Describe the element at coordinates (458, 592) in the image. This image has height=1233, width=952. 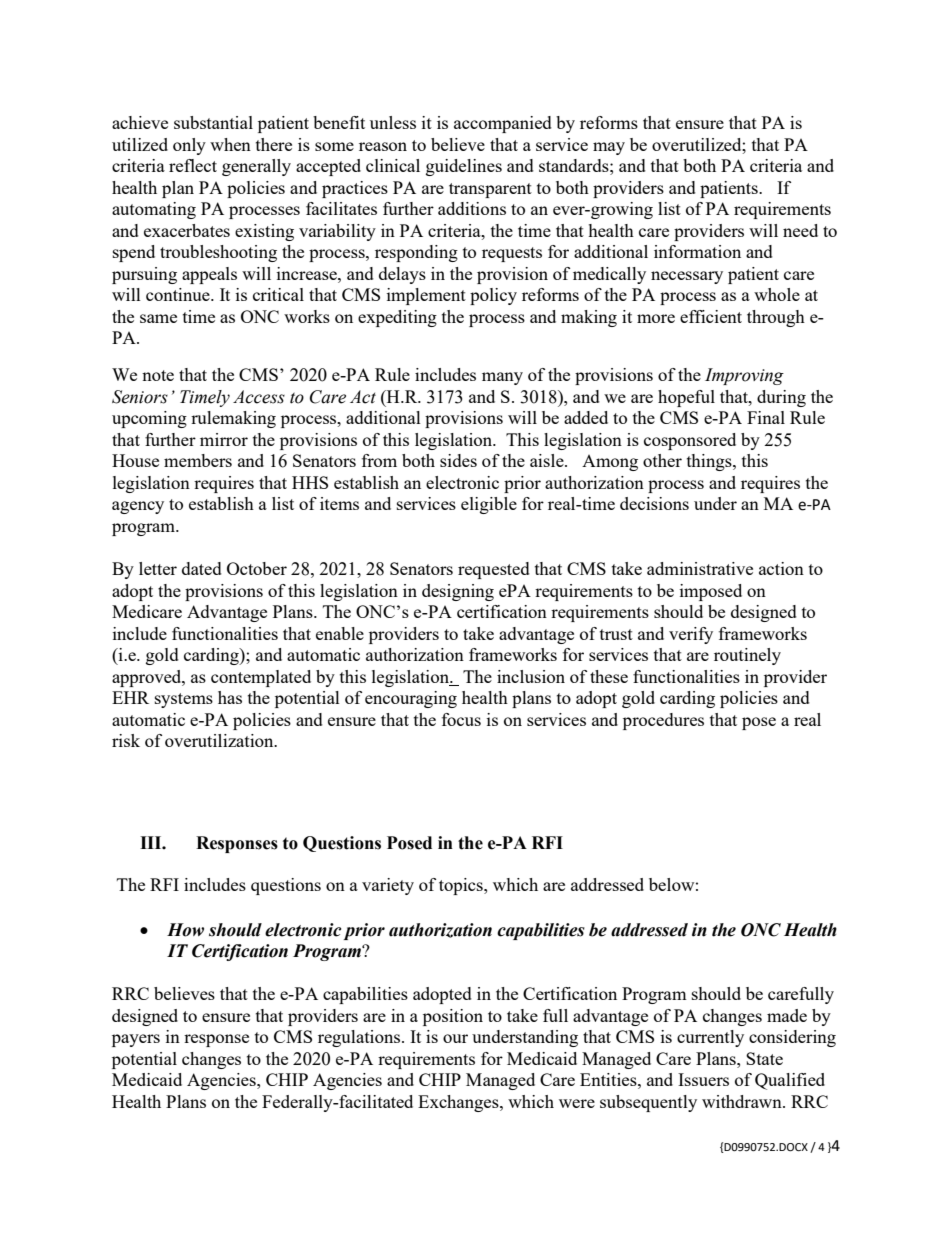
I see `designing` at that location.
